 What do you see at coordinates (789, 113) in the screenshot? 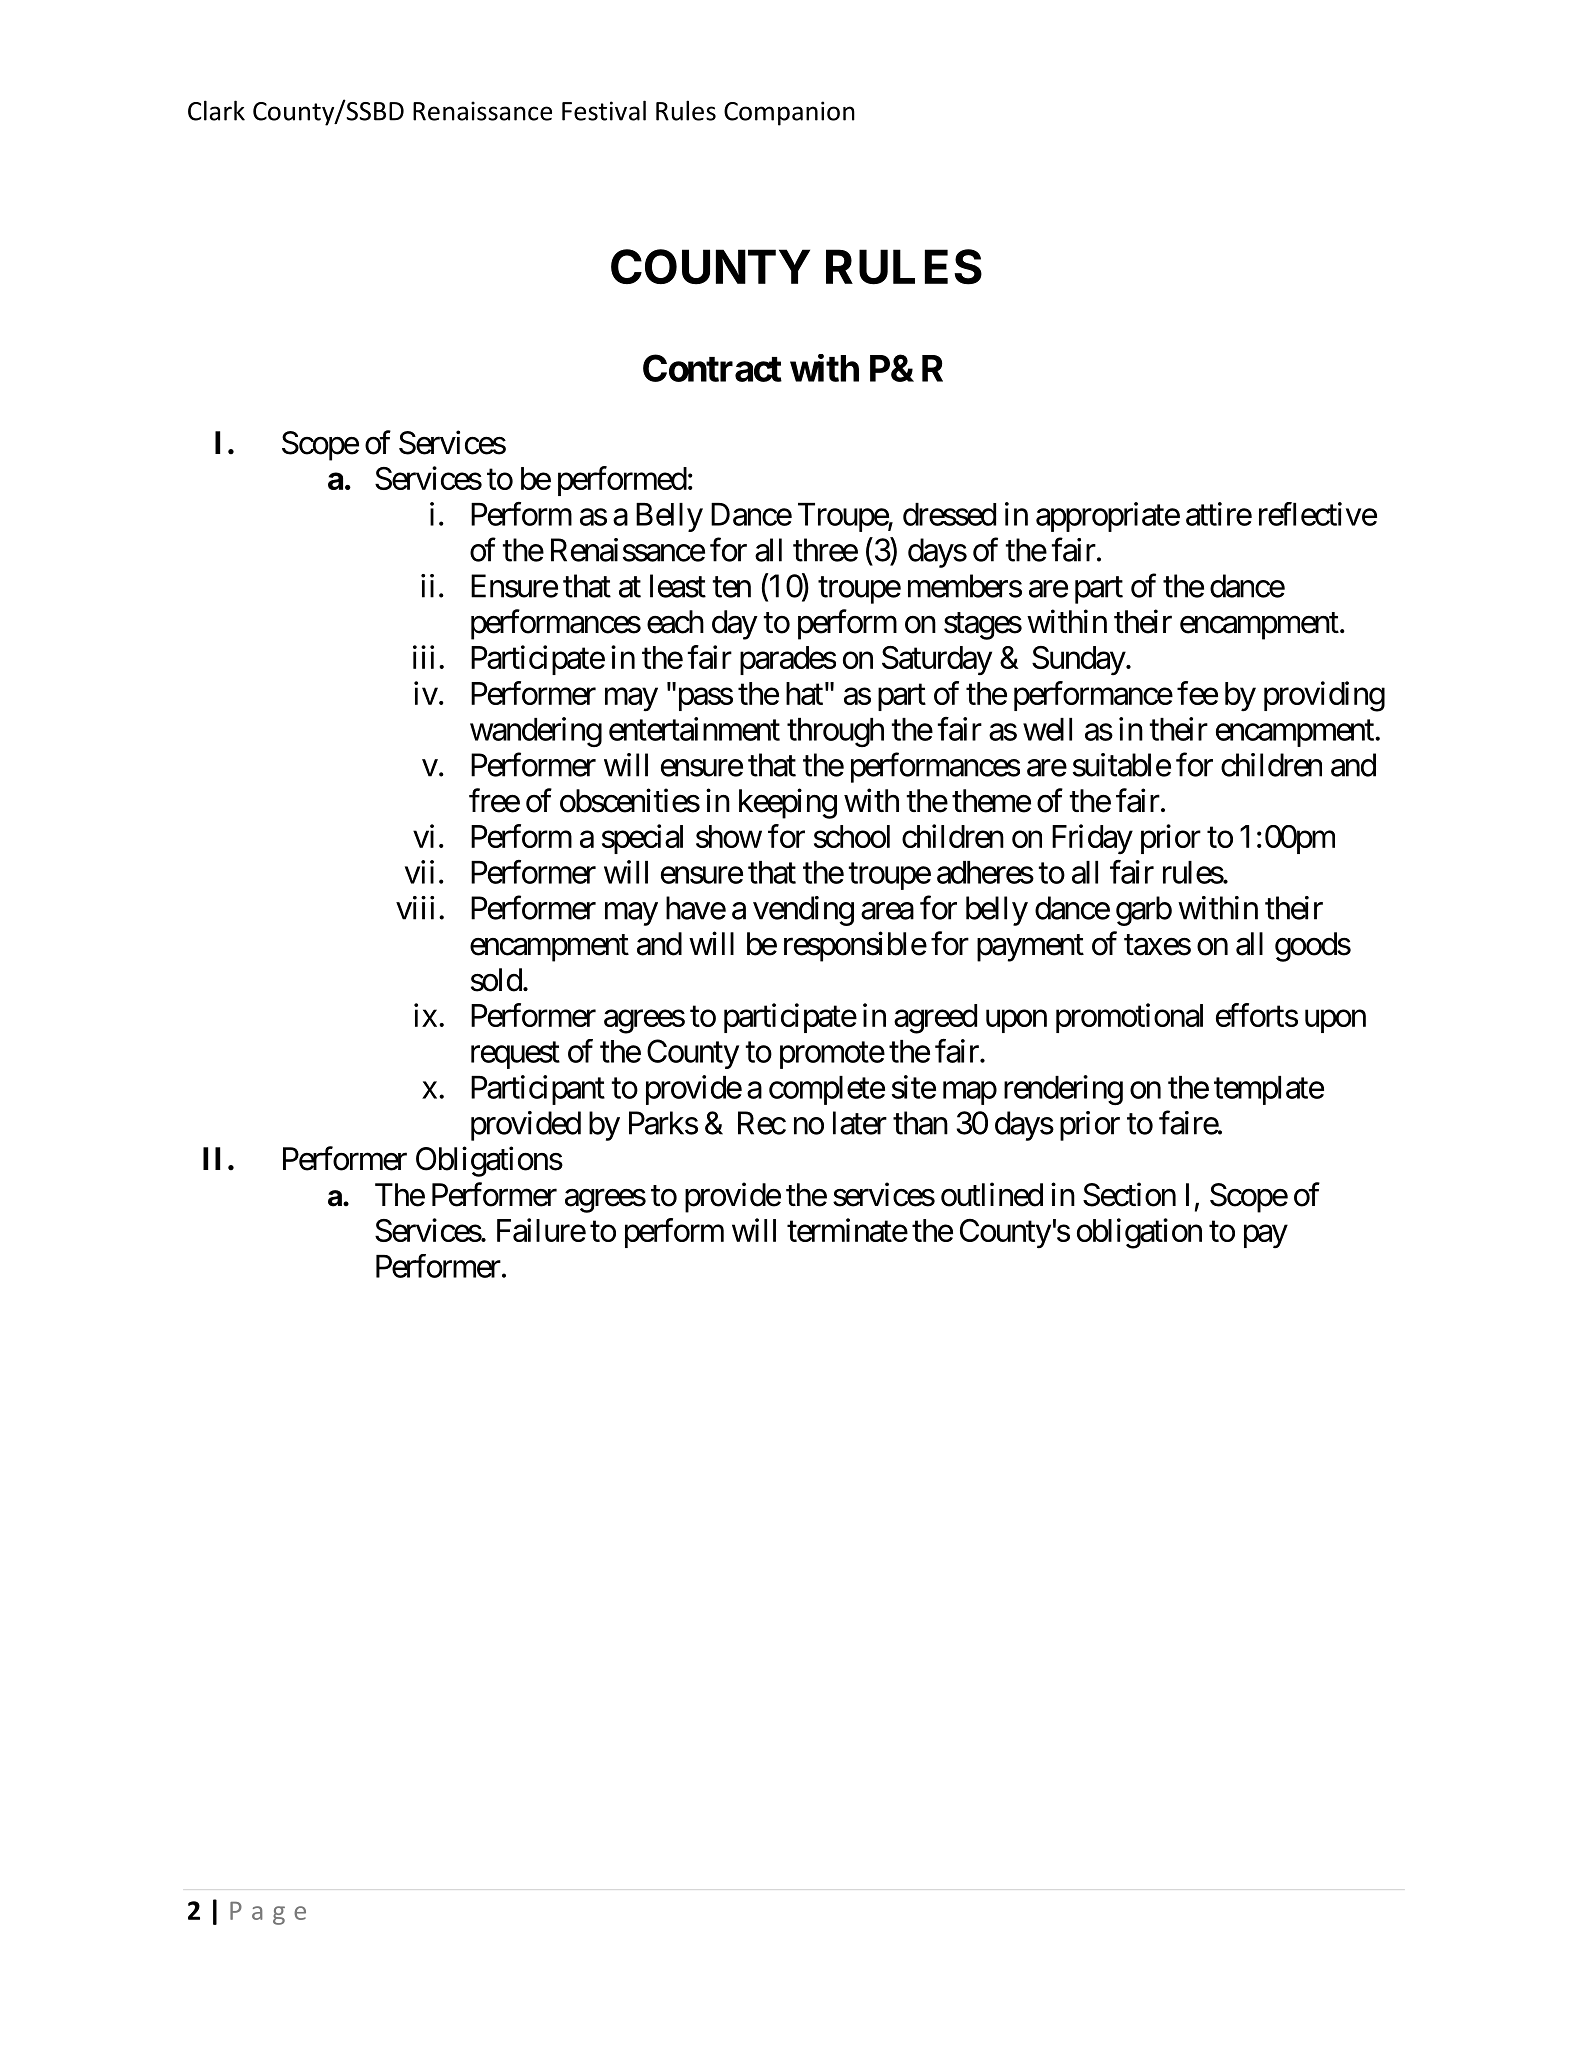
I see `Companion` at bounding box center [789, 113].
